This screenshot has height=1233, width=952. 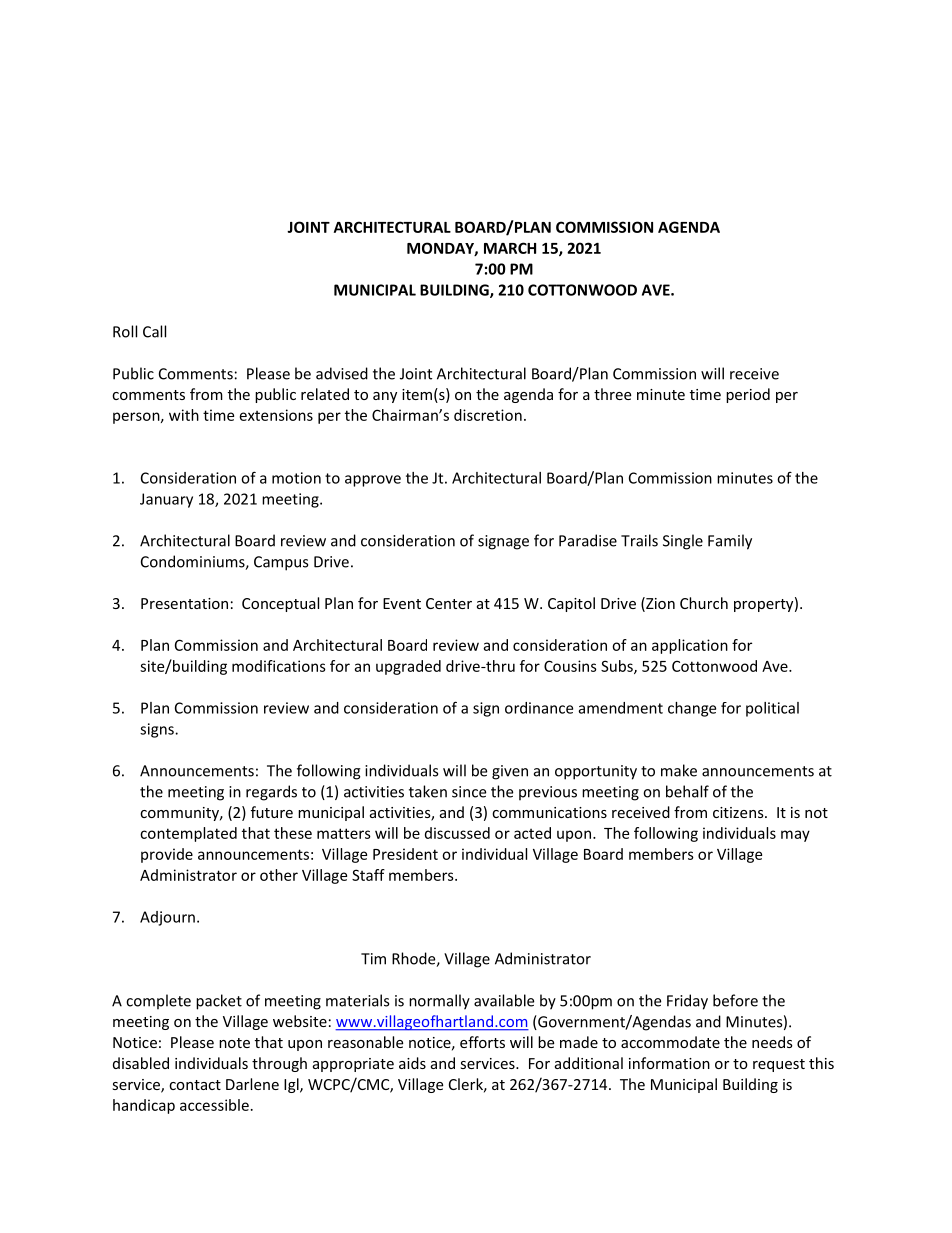 What do you see at coordinates (279, 666) in the screenshot?
I see `modifications` at bounding box center [279, 666].
